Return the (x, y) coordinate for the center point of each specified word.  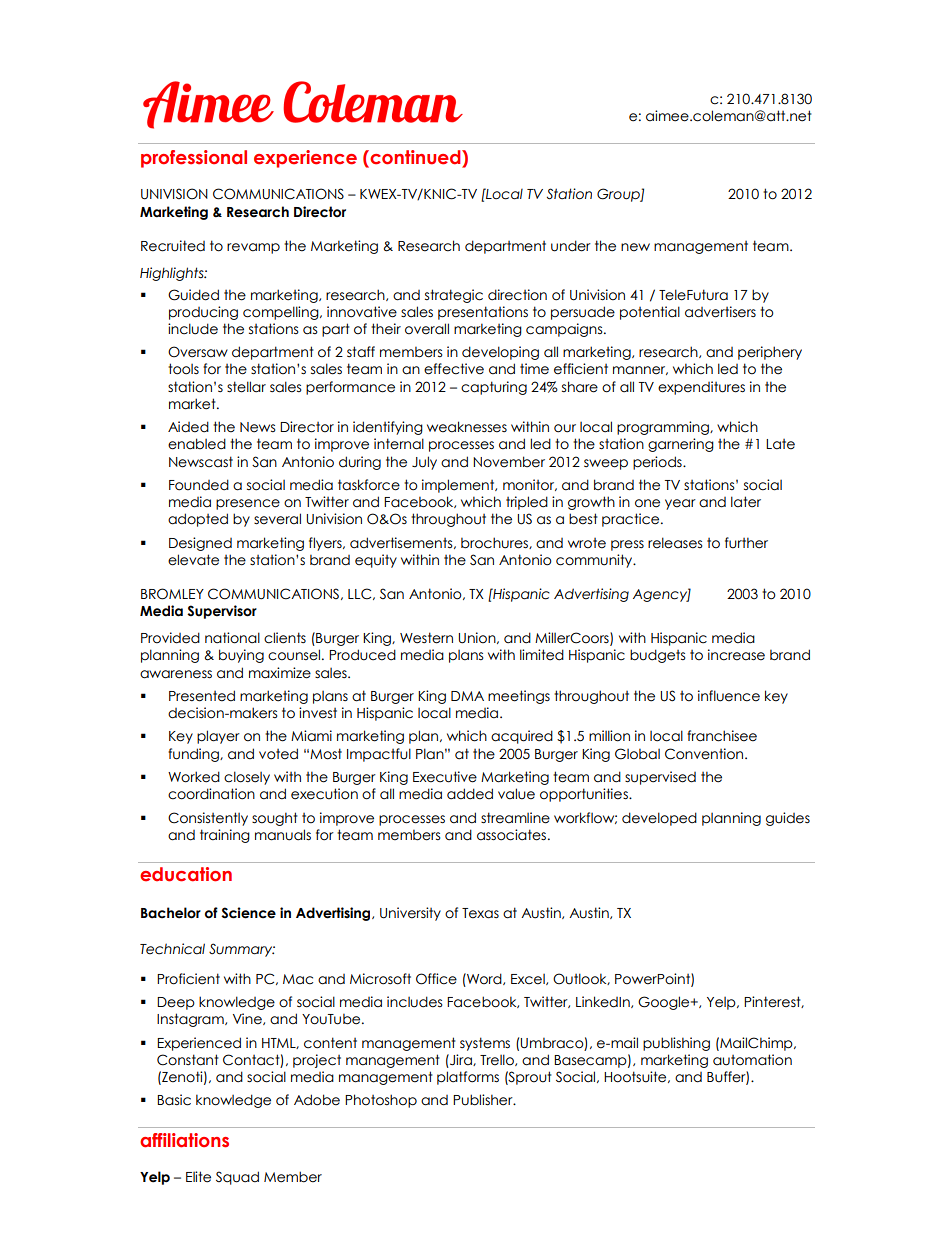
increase (736, 655)
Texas (480, 913)
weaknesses (467, 427)
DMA (467, 696)
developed (659, 819)
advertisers (720, 312)
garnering (681, 445)
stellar (246, 387)
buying (241, 656)
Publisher (484, 1100)
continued (415, 158)
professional (194, 159)
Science (248, 913)
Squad (237, 1178)
